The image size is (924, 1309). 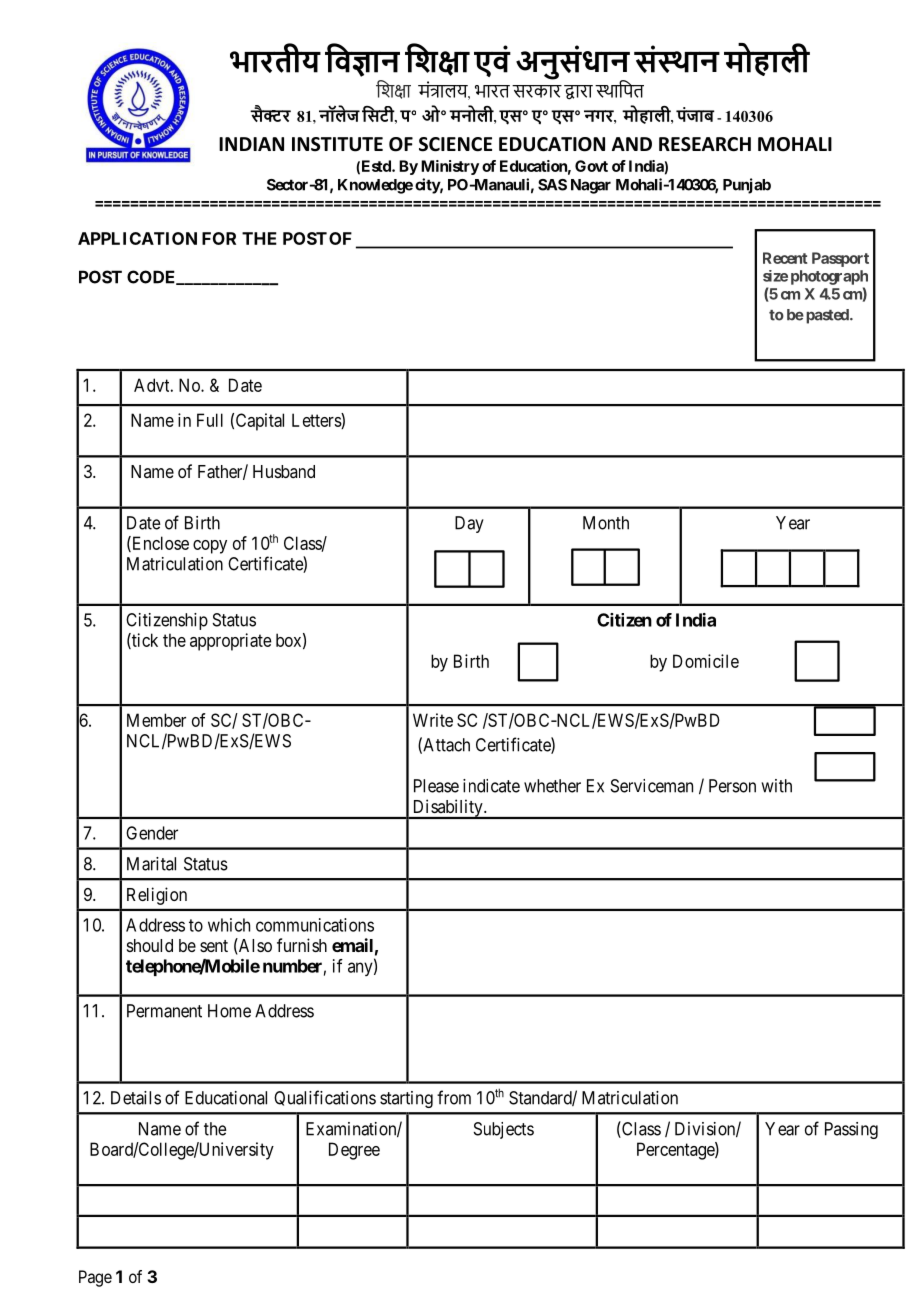 I want to click on FOR, so click(x=219, y=238).
